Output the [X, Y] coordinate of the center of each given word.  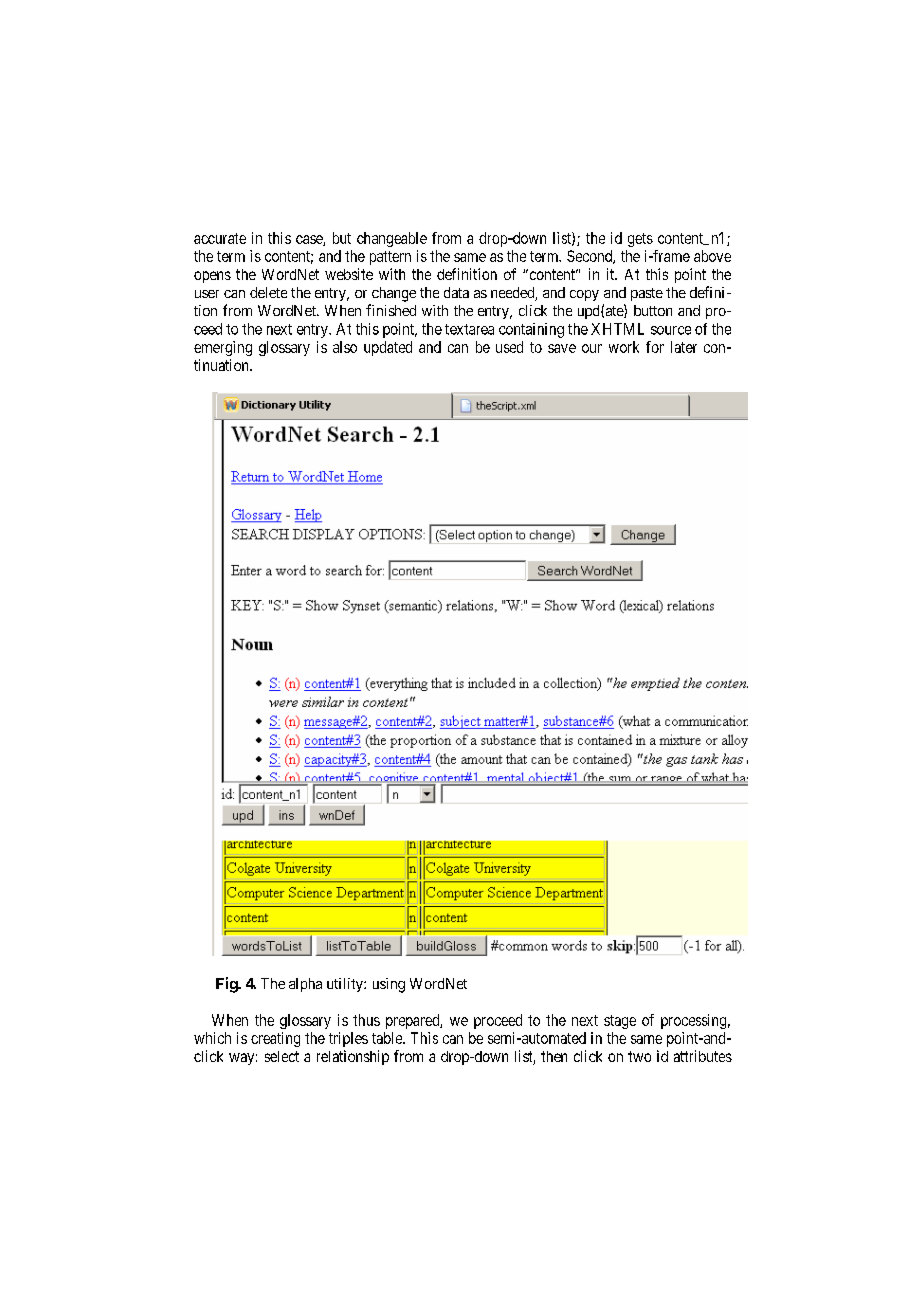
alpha [305, 985]
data [456, 292]
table [388, 1038]
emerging [223, 348]
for [655, 347]
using [389, 985]
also [345, 347]
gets [640, 240]
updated [388, 348]
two [639, 1056]
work [624, 347]
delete [268, 292]
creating [275, 1039]
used [509, 347]
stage [620, 1022]
